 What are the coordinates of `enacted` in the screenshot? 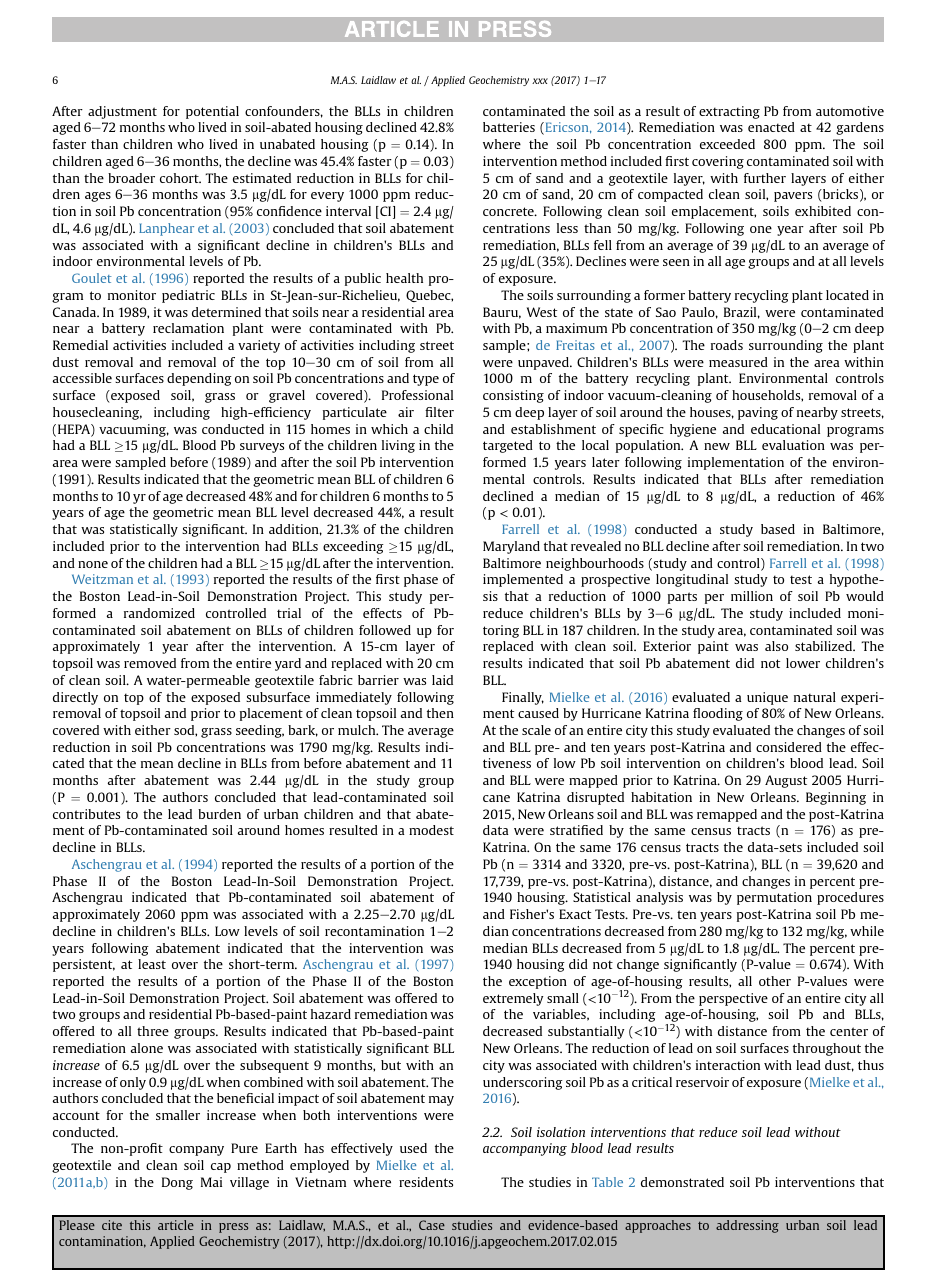 It's located at (771, 127).
